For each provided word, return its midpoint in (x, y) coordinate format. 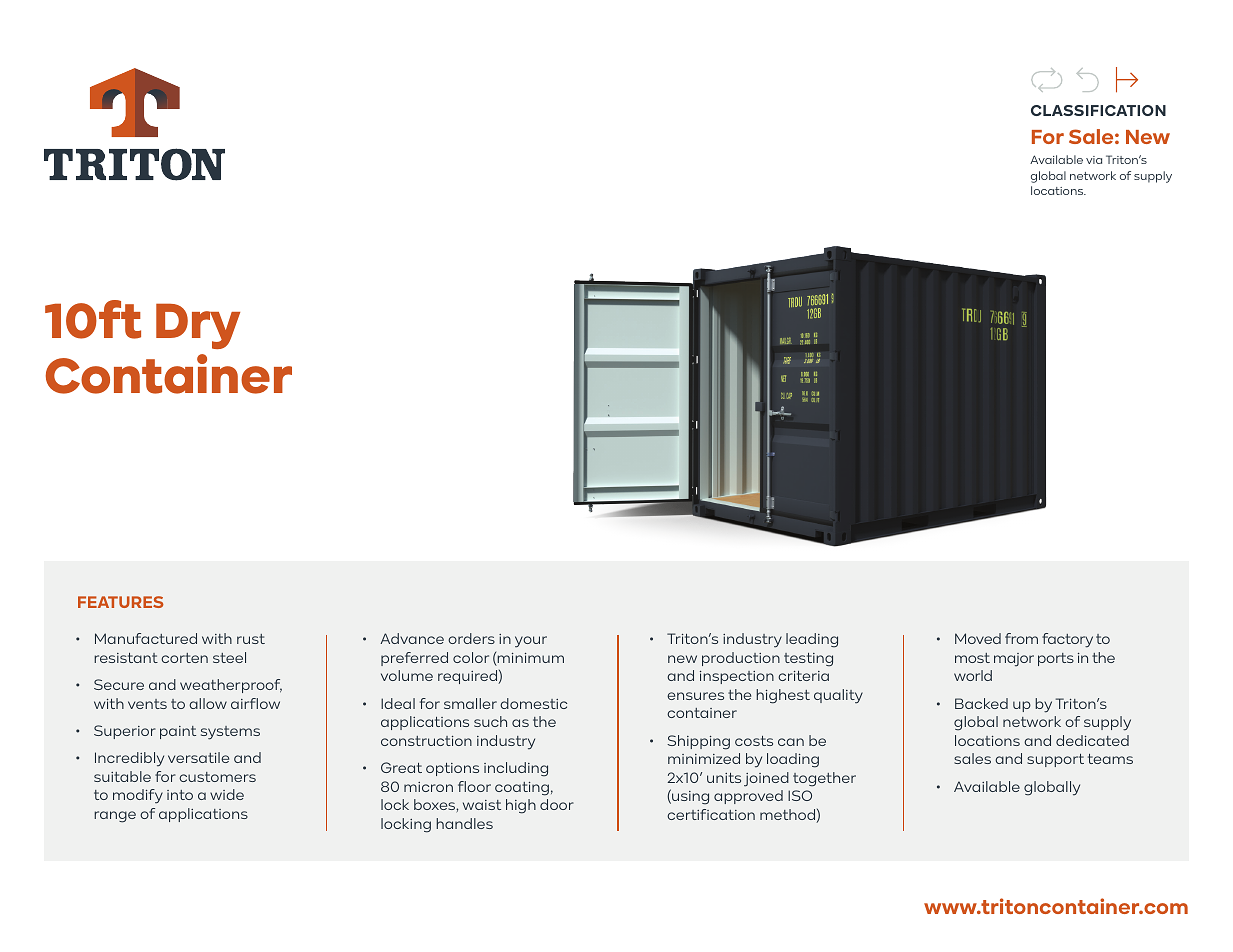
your (531, 642)
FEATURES (121, 602)
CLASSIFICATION (1098, 110)
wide (227, 794)
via (1094, 160)
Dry (198, 326)
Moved (978, 638)
